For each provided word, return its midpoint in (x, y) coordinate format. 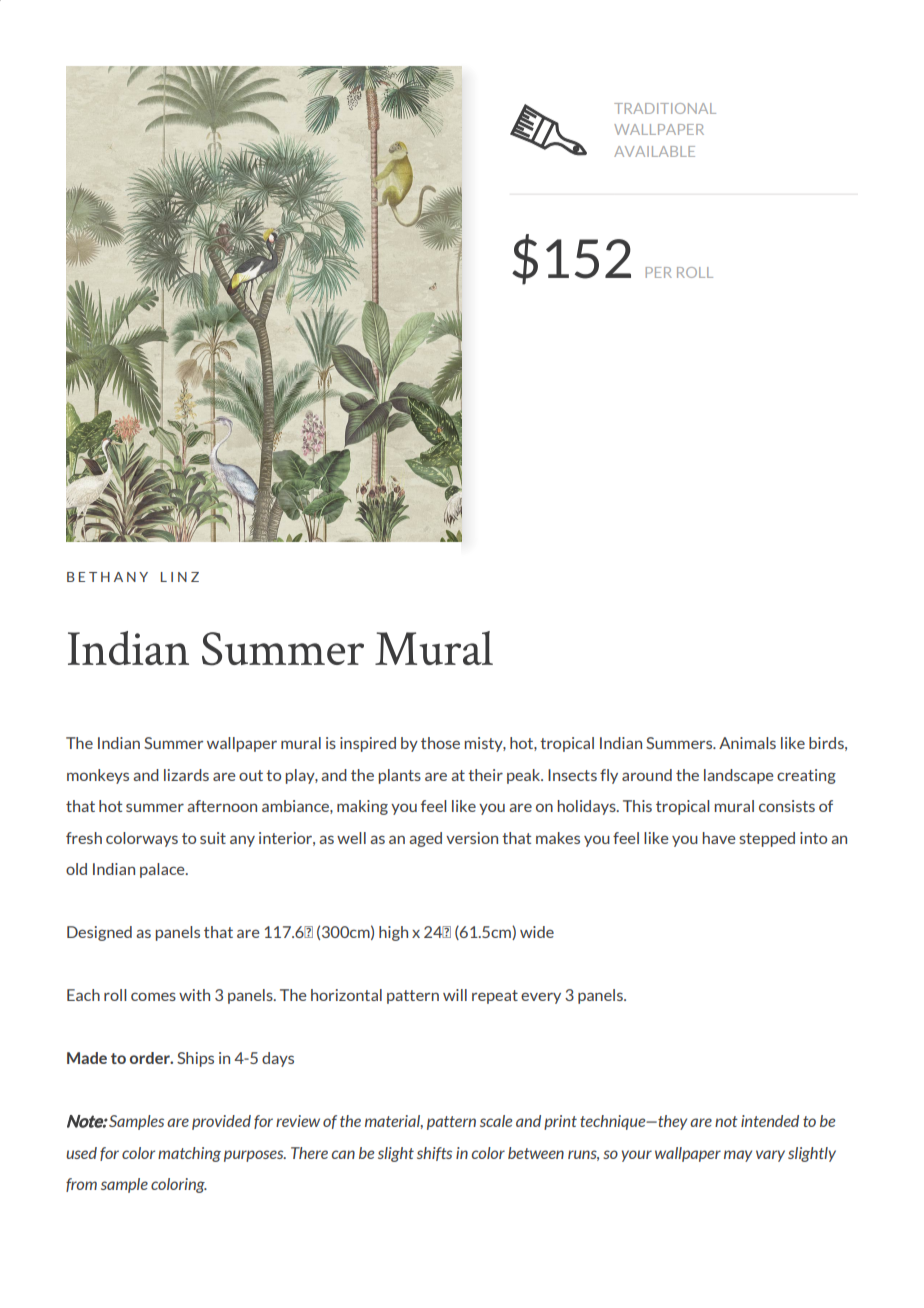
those (440, 743)
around (647, 775)
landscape (738, 776)
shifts (434, 1154)
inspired (368, 744)
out (251, 775)
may (738, 1156)
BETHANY (107, 577)
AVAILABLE (654, 151)
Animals (747, 743)
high (393, 933)
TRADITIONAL (665, 108)
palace (163, 870)
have (719, 838)
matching (189, 1154)
